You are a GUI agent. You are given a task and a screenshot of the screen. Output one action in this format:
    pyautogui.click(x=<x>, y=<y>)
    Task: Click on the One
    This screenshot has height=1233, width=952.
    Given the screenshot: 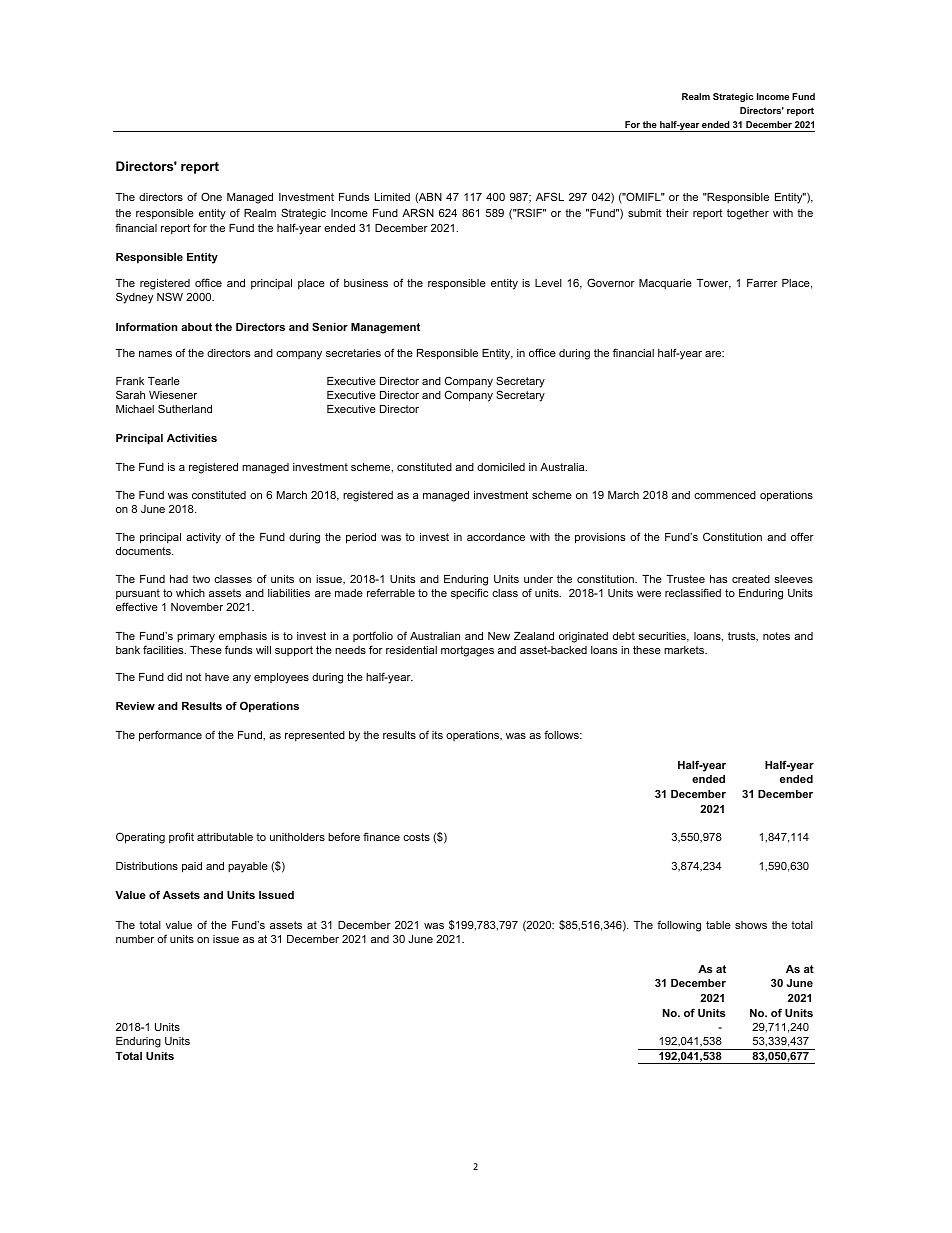 What is the action you would take?
    pyautogui.click(x=211, y=196)
